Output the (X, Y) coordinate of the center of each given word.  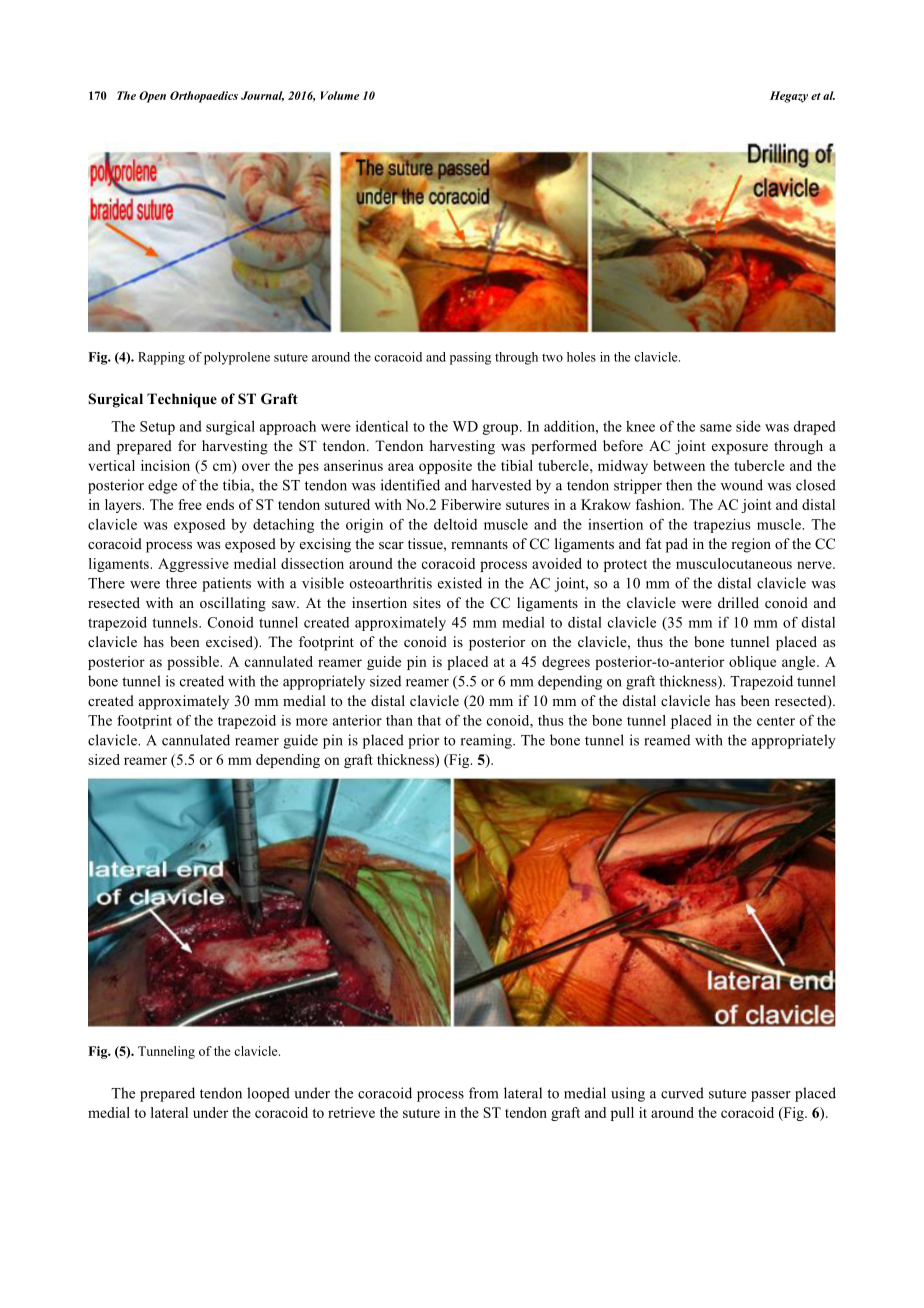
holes (581, 357)
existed (460, 583)
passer (771, 1096)
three (181, 583)
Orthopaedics (204, 97)
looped (268, 1094)
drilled (738, 602)
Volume (340, 95)
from (483, 1093)
